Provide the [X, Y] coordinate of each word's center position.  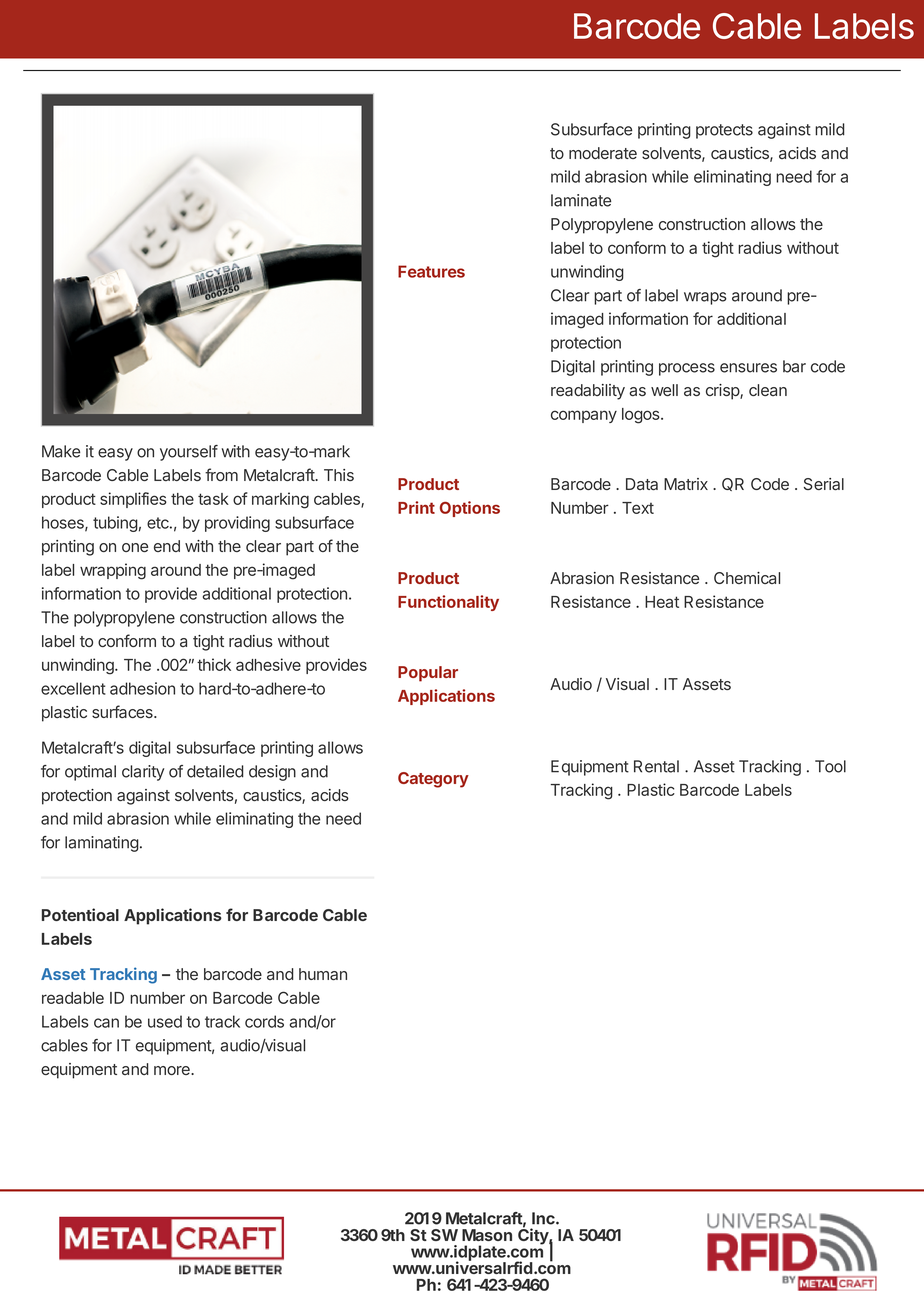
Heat [662, 602]
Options [470, 509]
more [173, 1070]
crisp [723, 392]
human [323, 974]
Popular [428, 674]
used [165, 1021]
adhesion [142, 688]
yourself [189, 453]
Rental [656, 766]
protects [724, 131]
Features [431, 271]
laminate [581, 200]
